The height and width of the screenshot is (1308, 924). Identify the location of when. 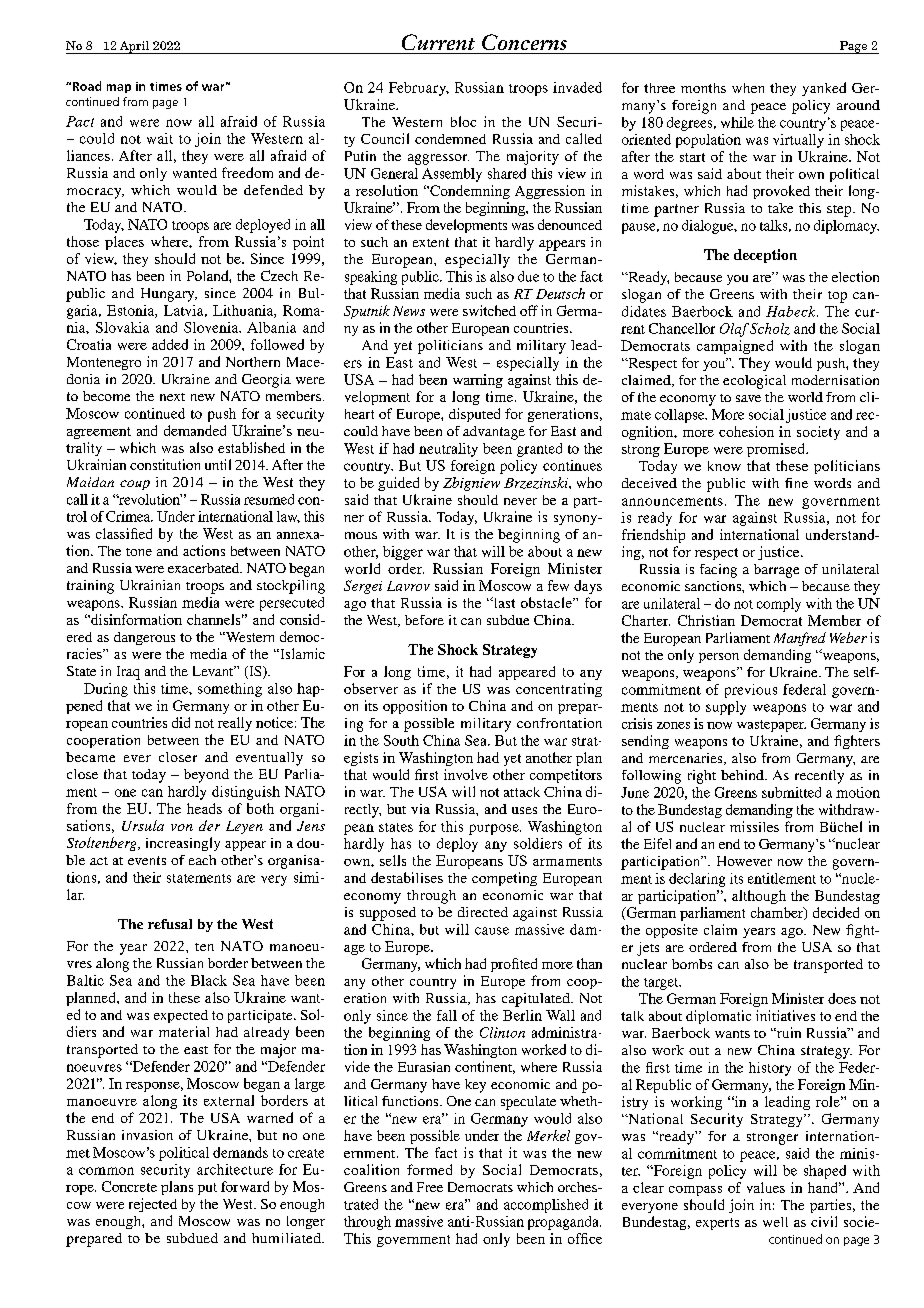
(748, 88).
